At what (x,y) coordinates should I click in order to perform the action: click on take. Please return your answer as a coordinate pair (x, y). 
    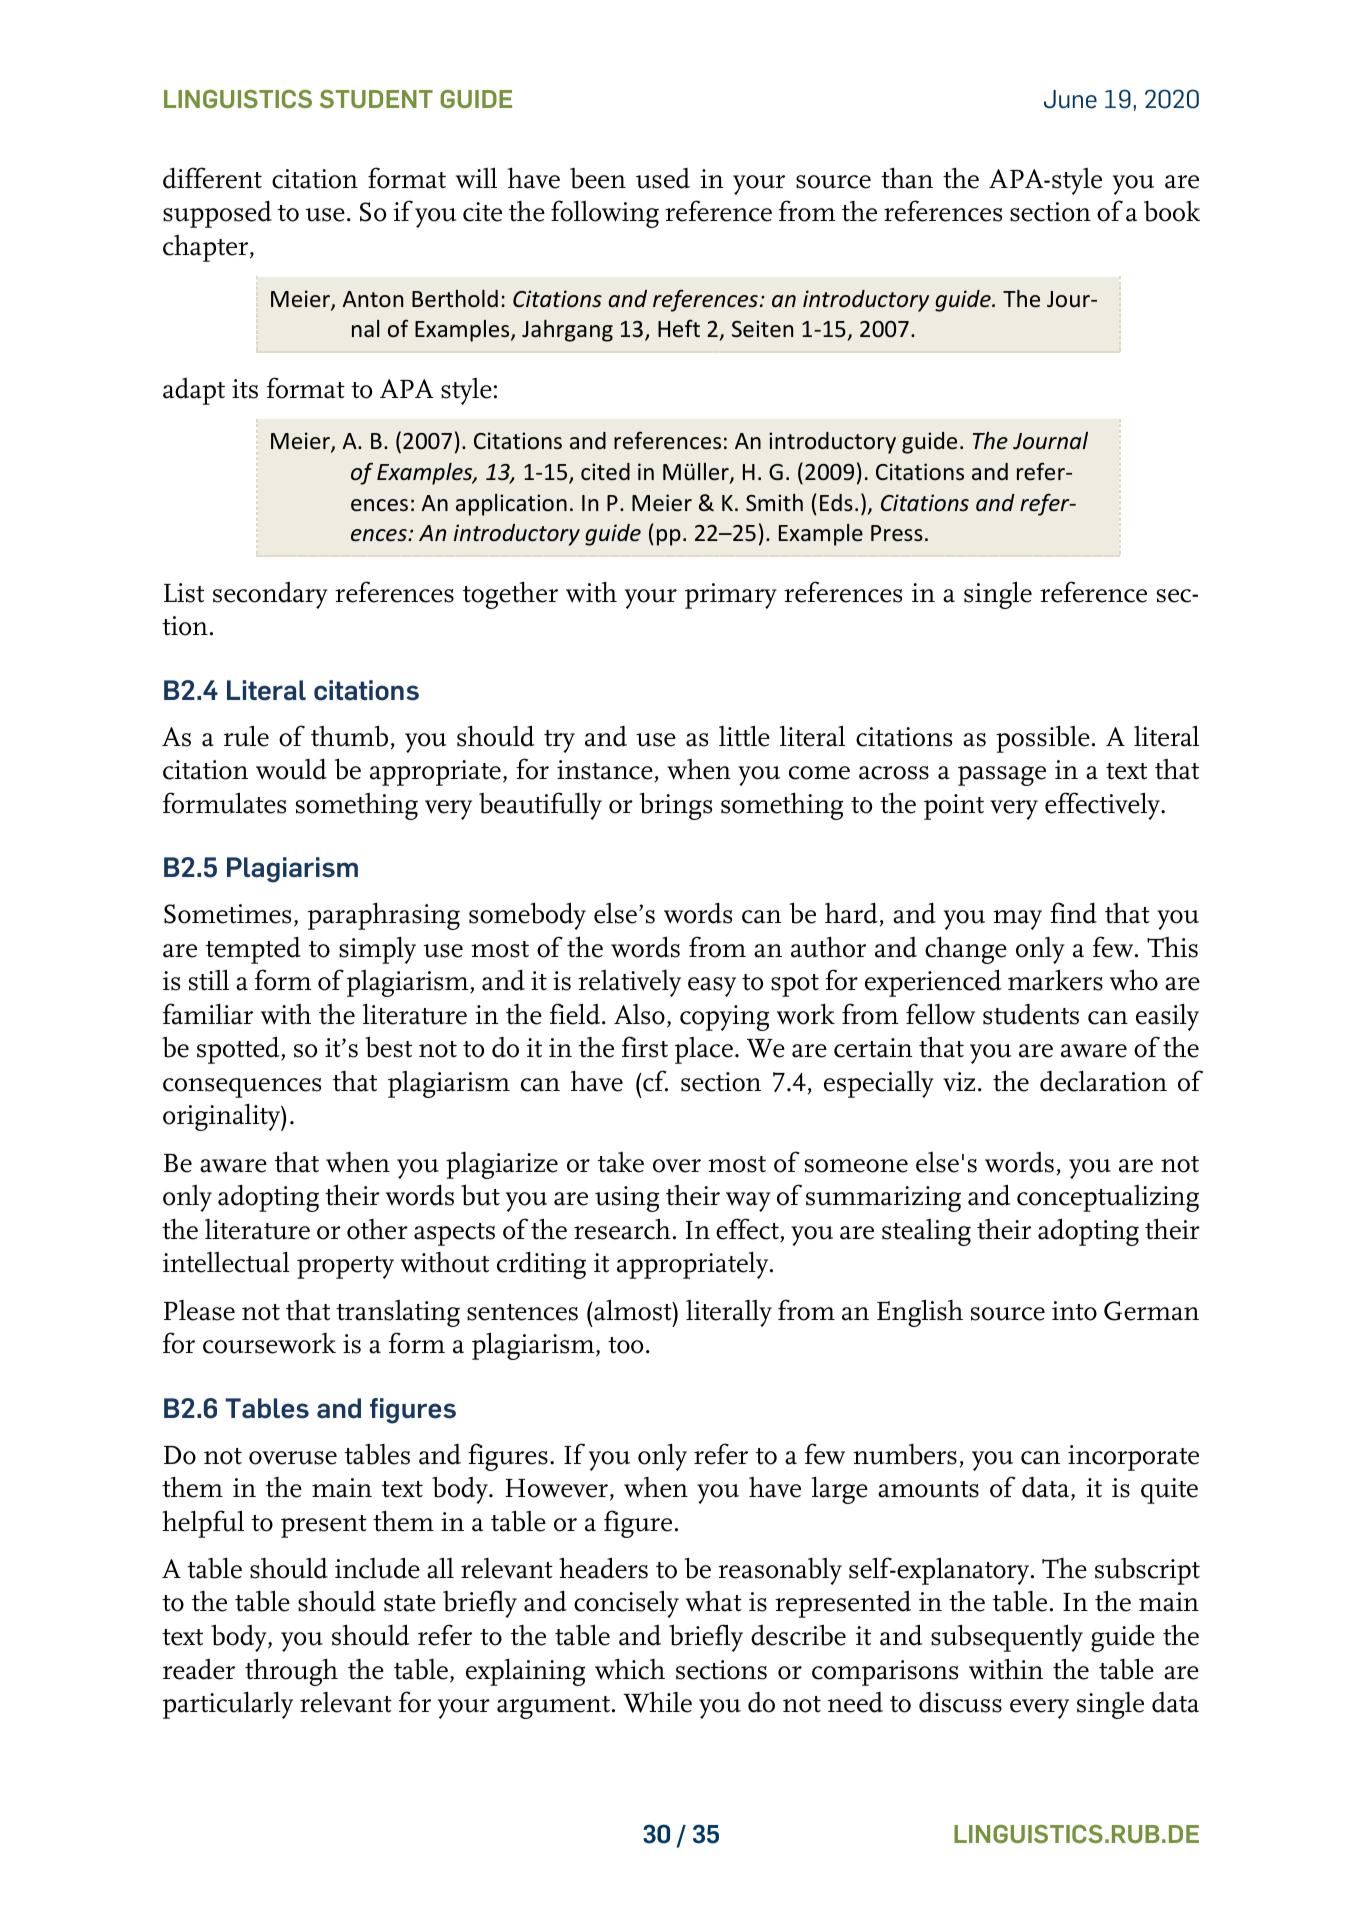
    Looking at the image, I should click on (621, 1162).
